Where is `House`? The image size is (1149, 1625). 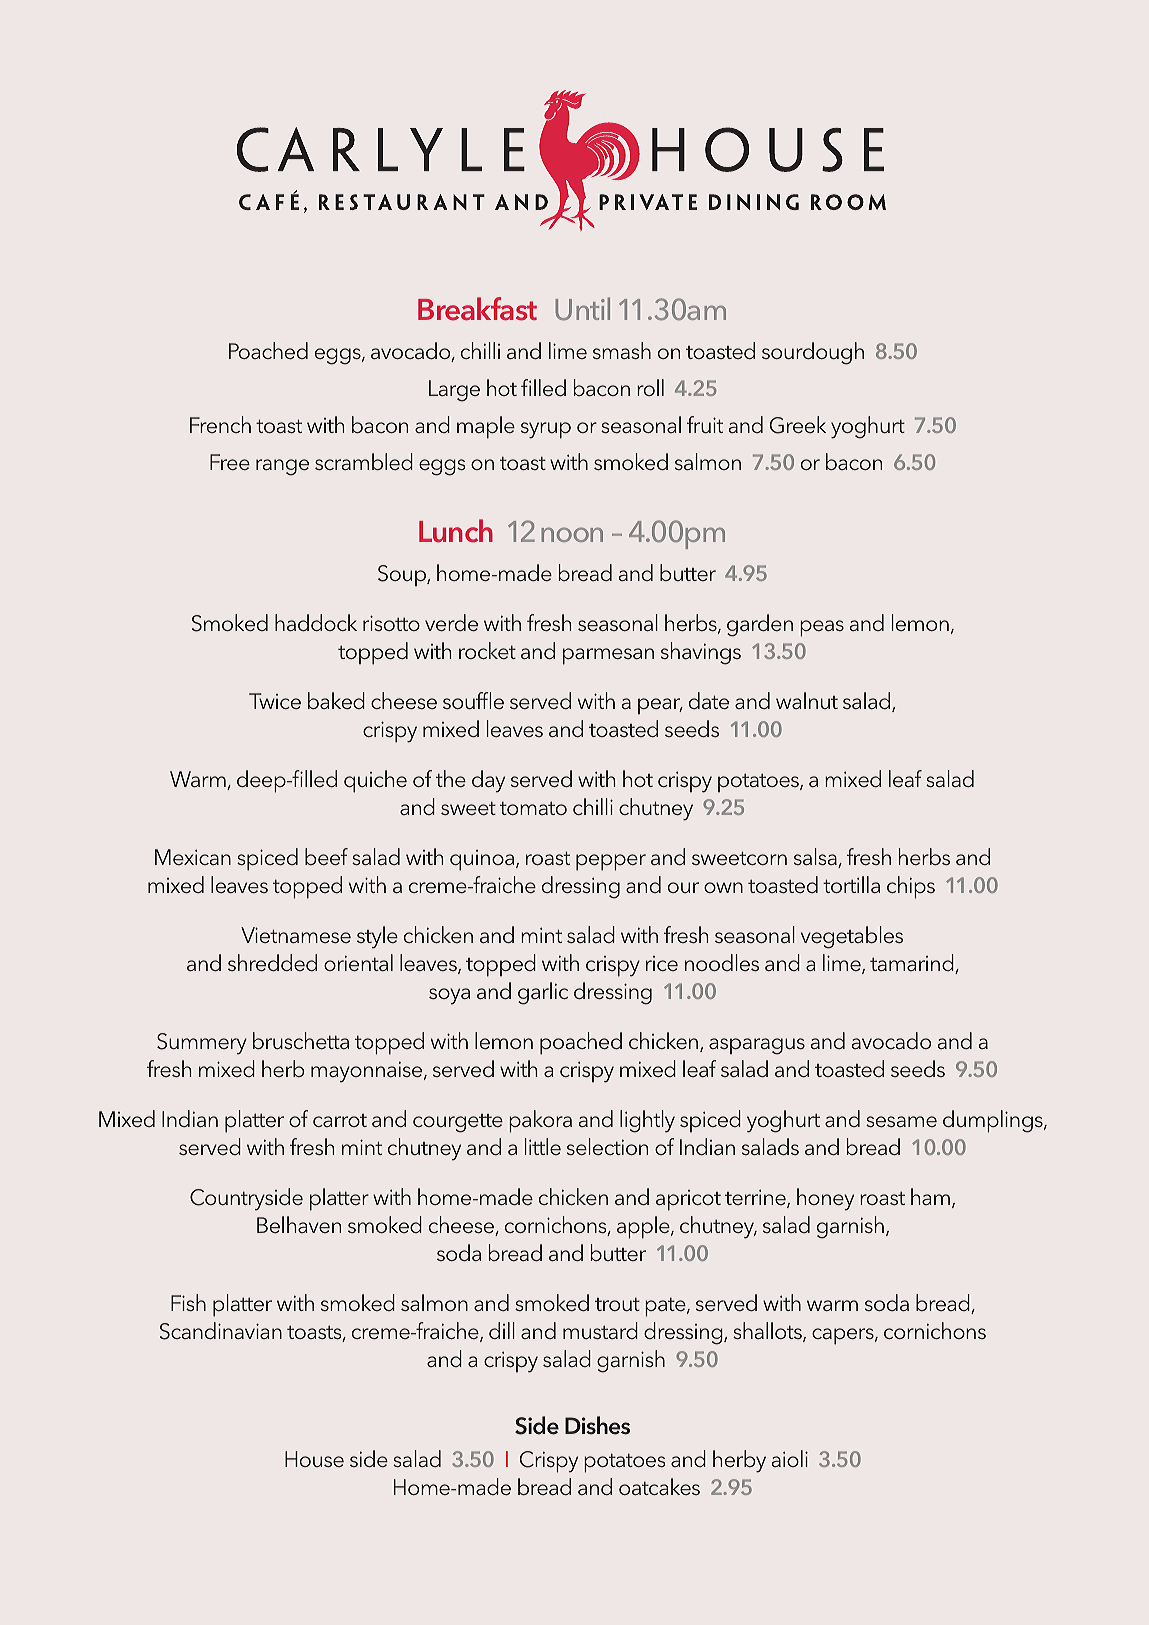 House is located at coordinates (314, 1459).
